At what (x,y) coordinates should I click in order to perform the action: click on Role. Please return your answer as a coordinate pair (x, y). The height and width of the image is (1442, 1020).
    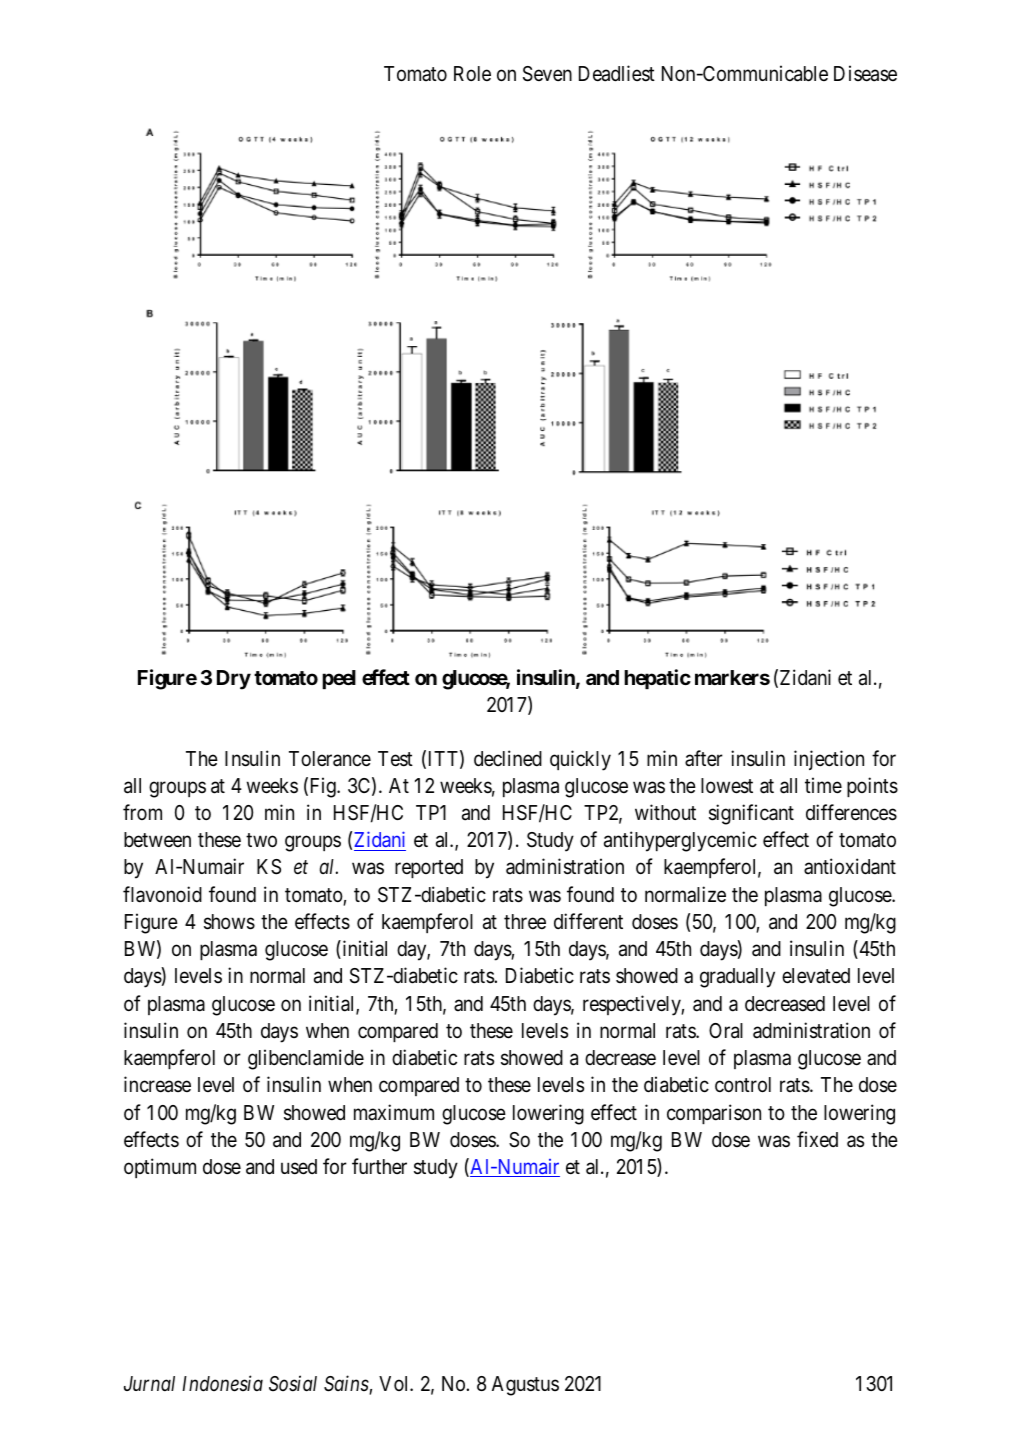
    Looking at the image, I should click on (472, 73).
